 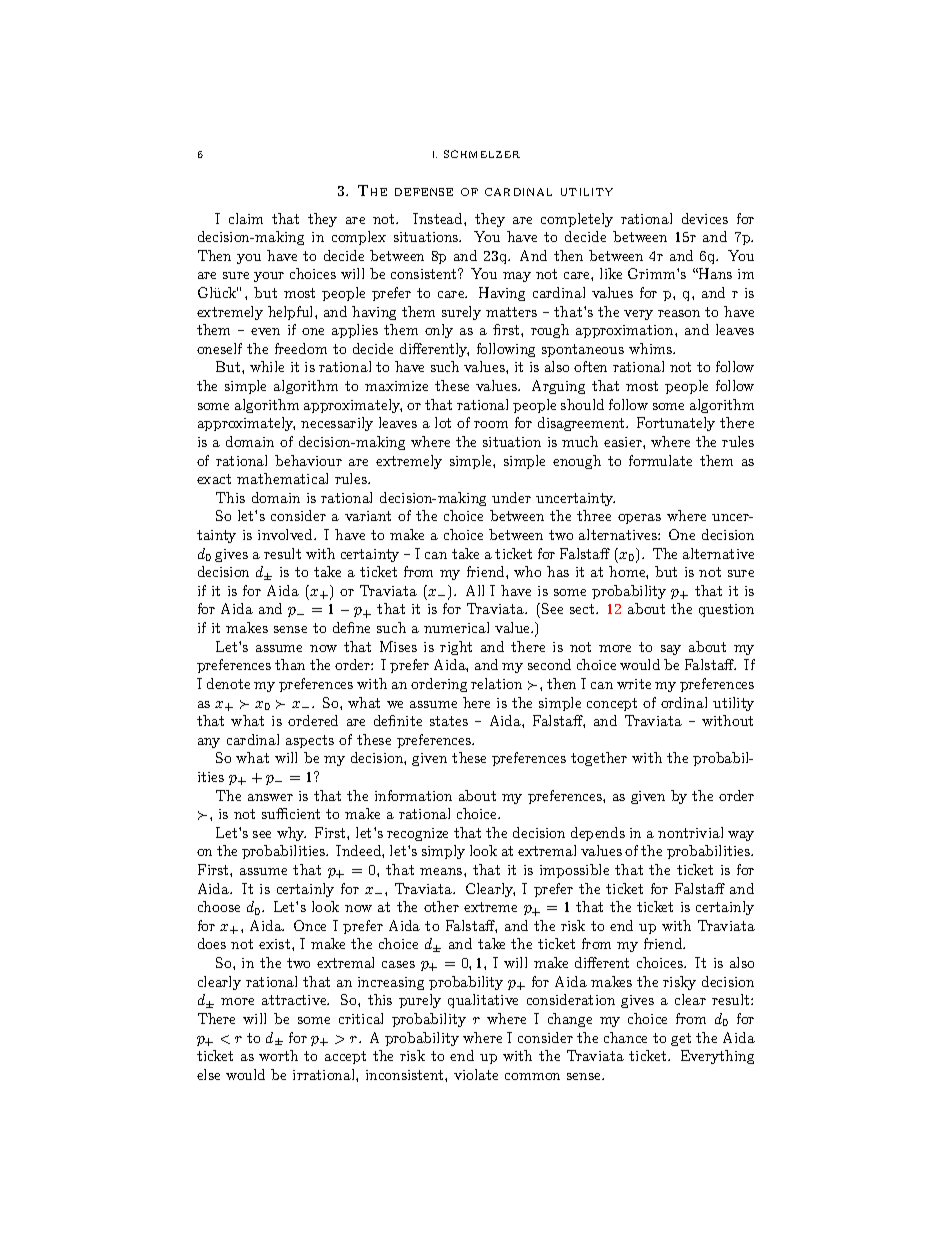 What do you see at coordinates (476, 1074) in the screenshot?
I see `violate` at bounding box center [476, 1074].
